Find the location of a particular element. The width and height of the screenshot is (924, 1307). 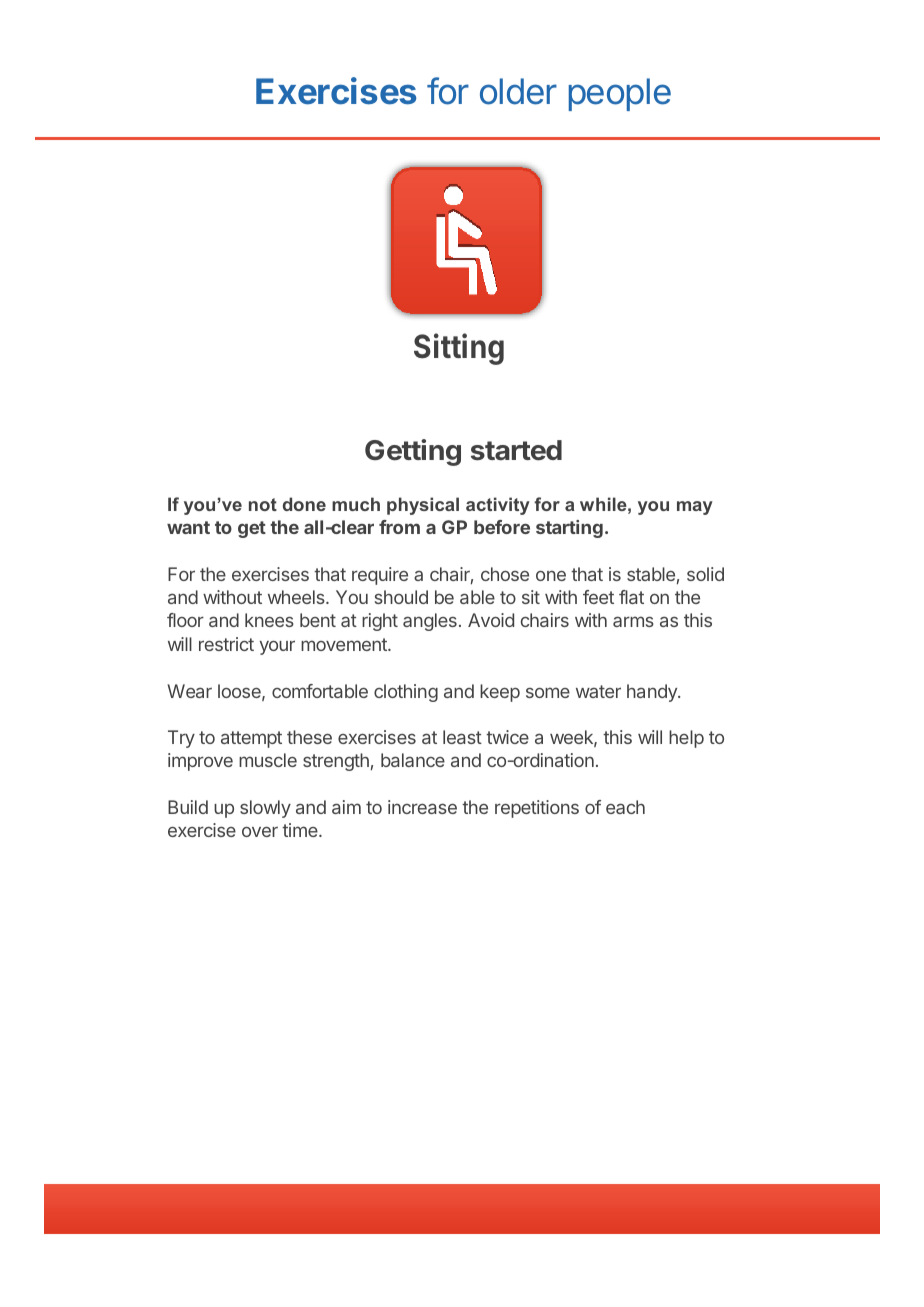

Getting is located at coordinates (413, 452).
